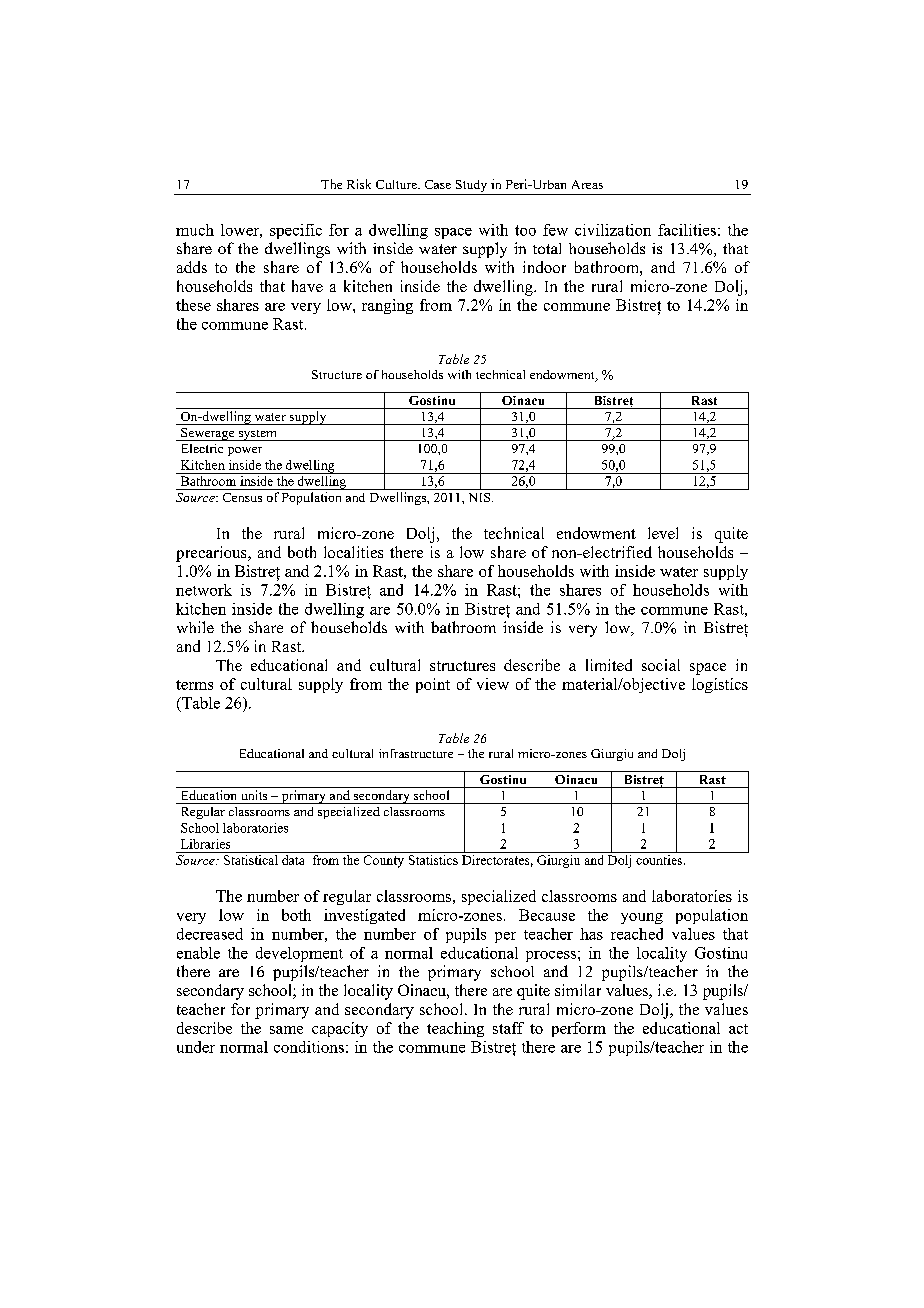 This page has height=1308, width=924. I want to click on view, so click(493, 684).
